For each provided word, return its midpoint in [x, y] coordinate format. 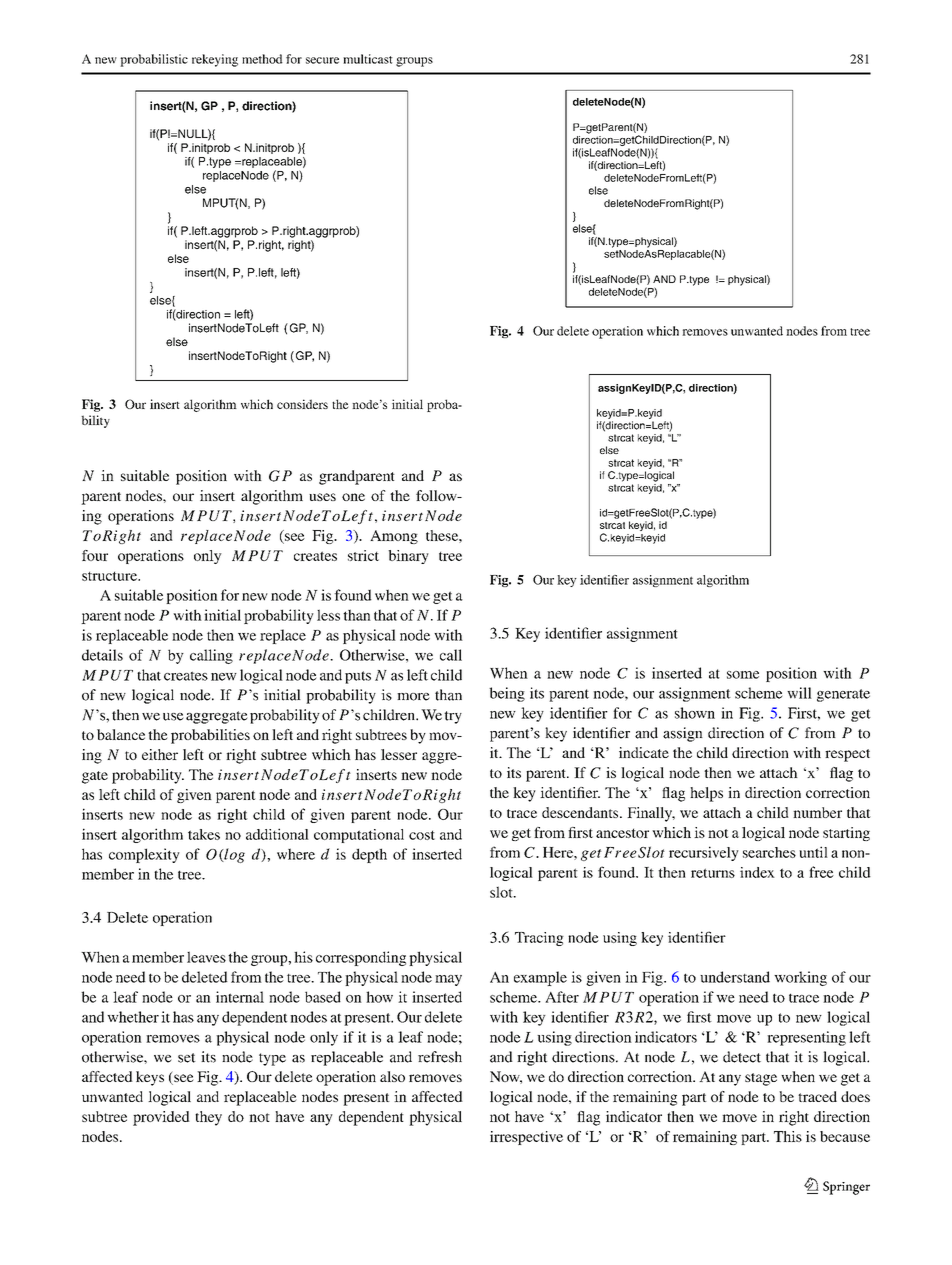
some [743, 675]
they [208, 1118]
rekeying [215, 60]
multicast [368, 59]
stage [761, 1079]
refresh [440, 1057]
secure [322, 60]
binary [408, 557]
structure [110, 576]
